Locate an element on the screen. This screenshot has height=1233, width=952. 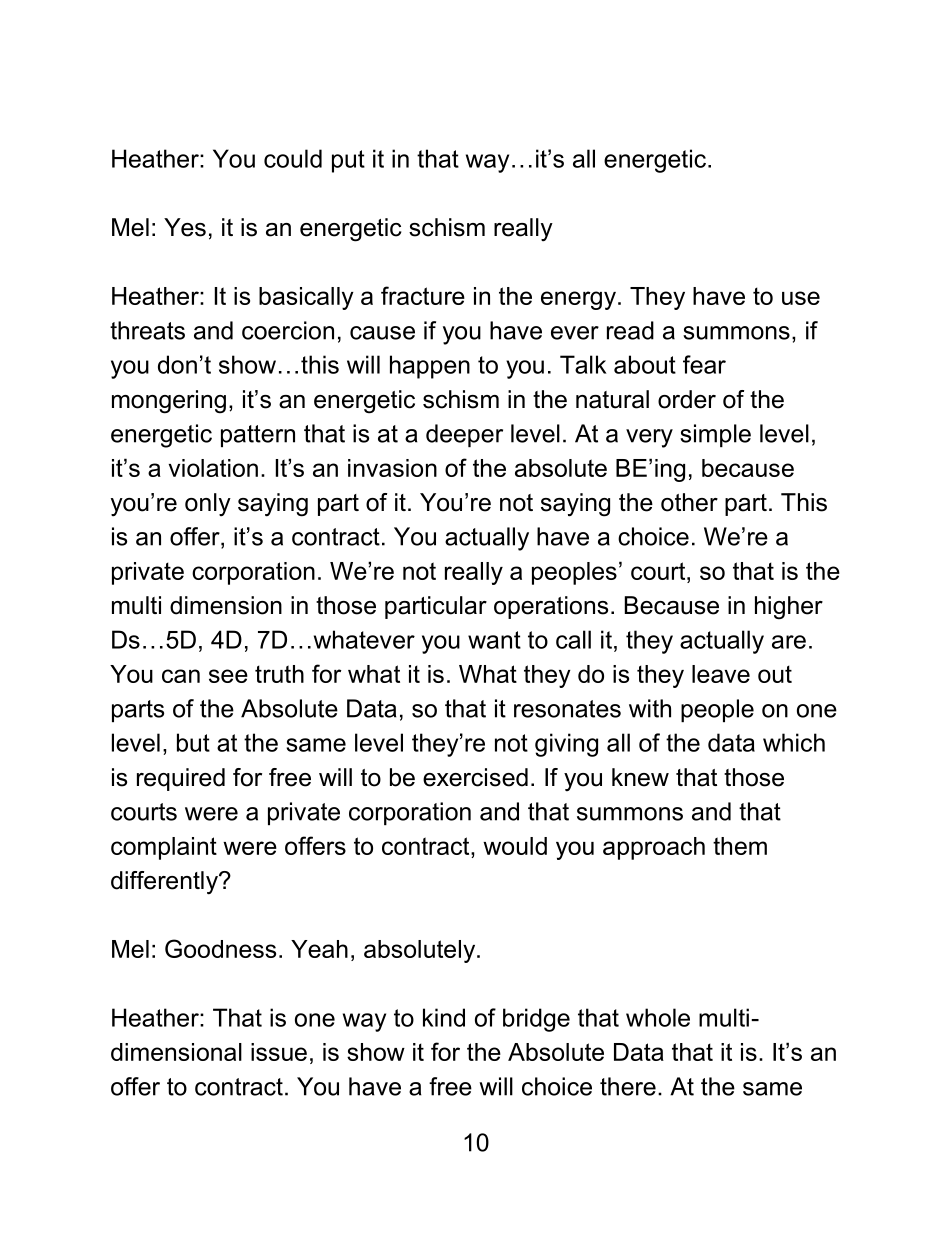
knew is located at coordinates (640, 777).
